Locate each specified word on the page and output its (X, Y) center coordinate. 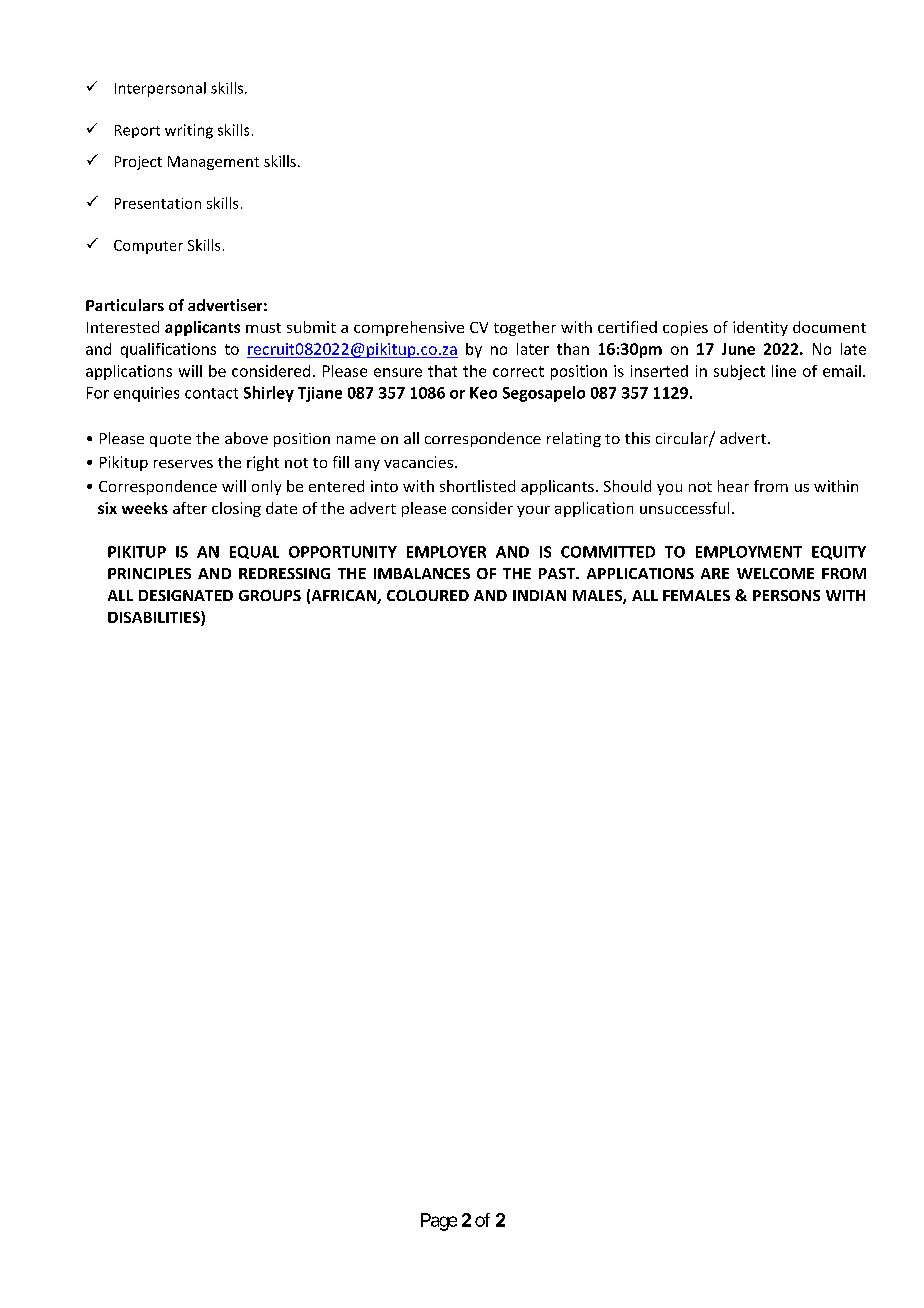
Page (439, 1222)
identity (760, 328)
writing (189, 131)
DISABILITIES (155, 618)
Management (213, 163)
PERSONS (786, 595)
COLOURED (428, 595)
